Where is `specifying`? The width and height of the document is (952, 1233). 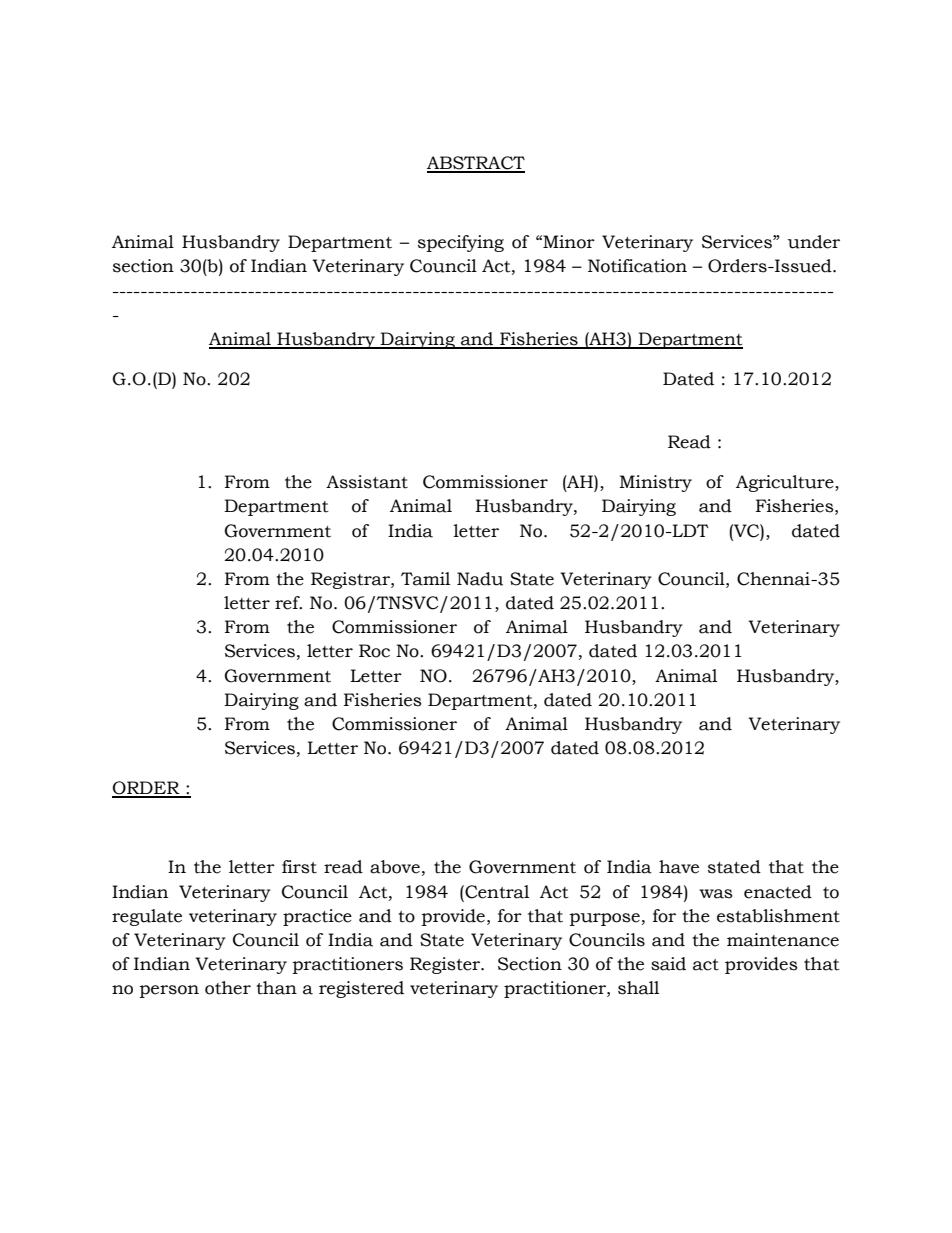
specifying is located at coordinates (461, 243).
